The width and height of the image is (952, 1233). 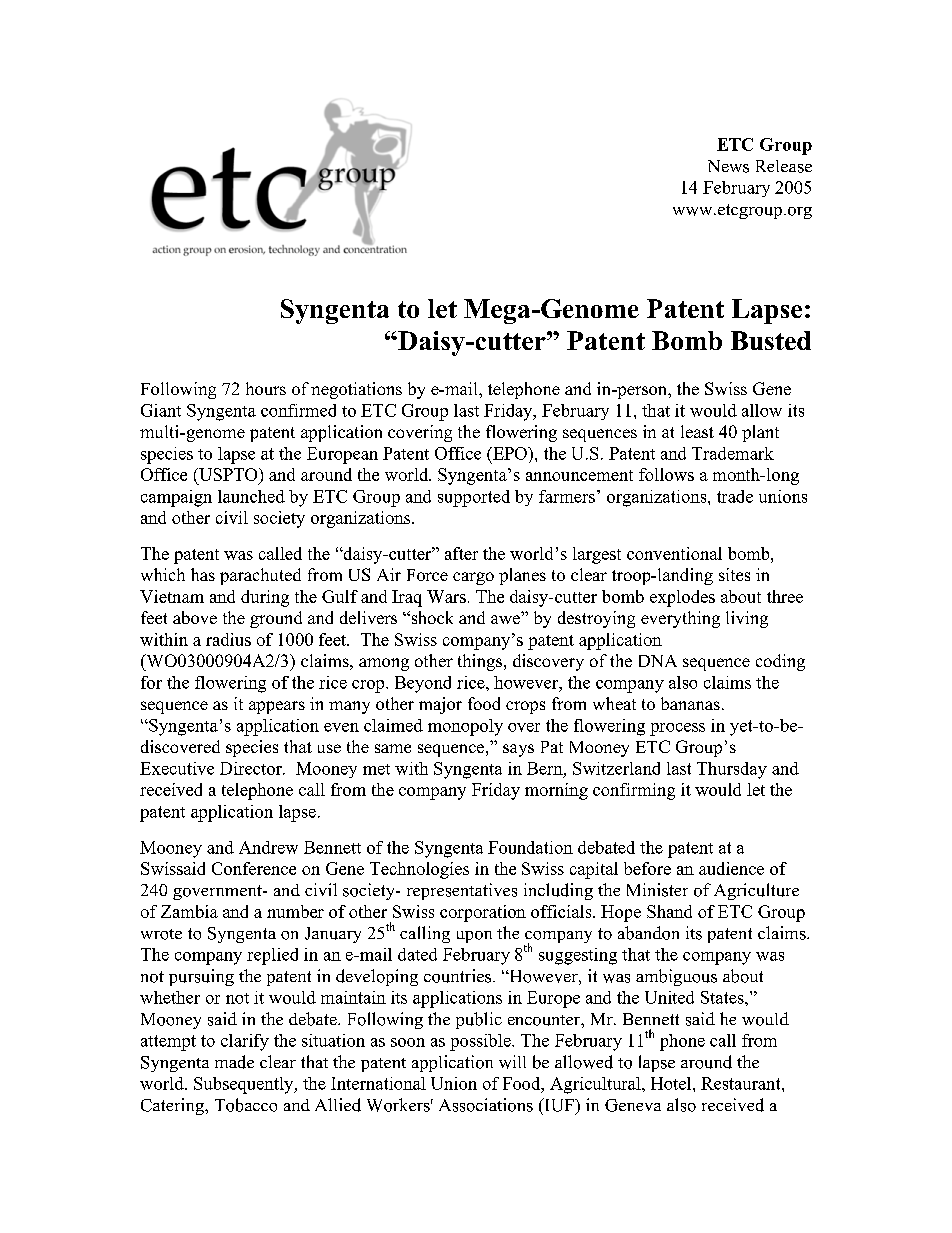 I want to click on Subsequently, so click(x=245, y=1085).
